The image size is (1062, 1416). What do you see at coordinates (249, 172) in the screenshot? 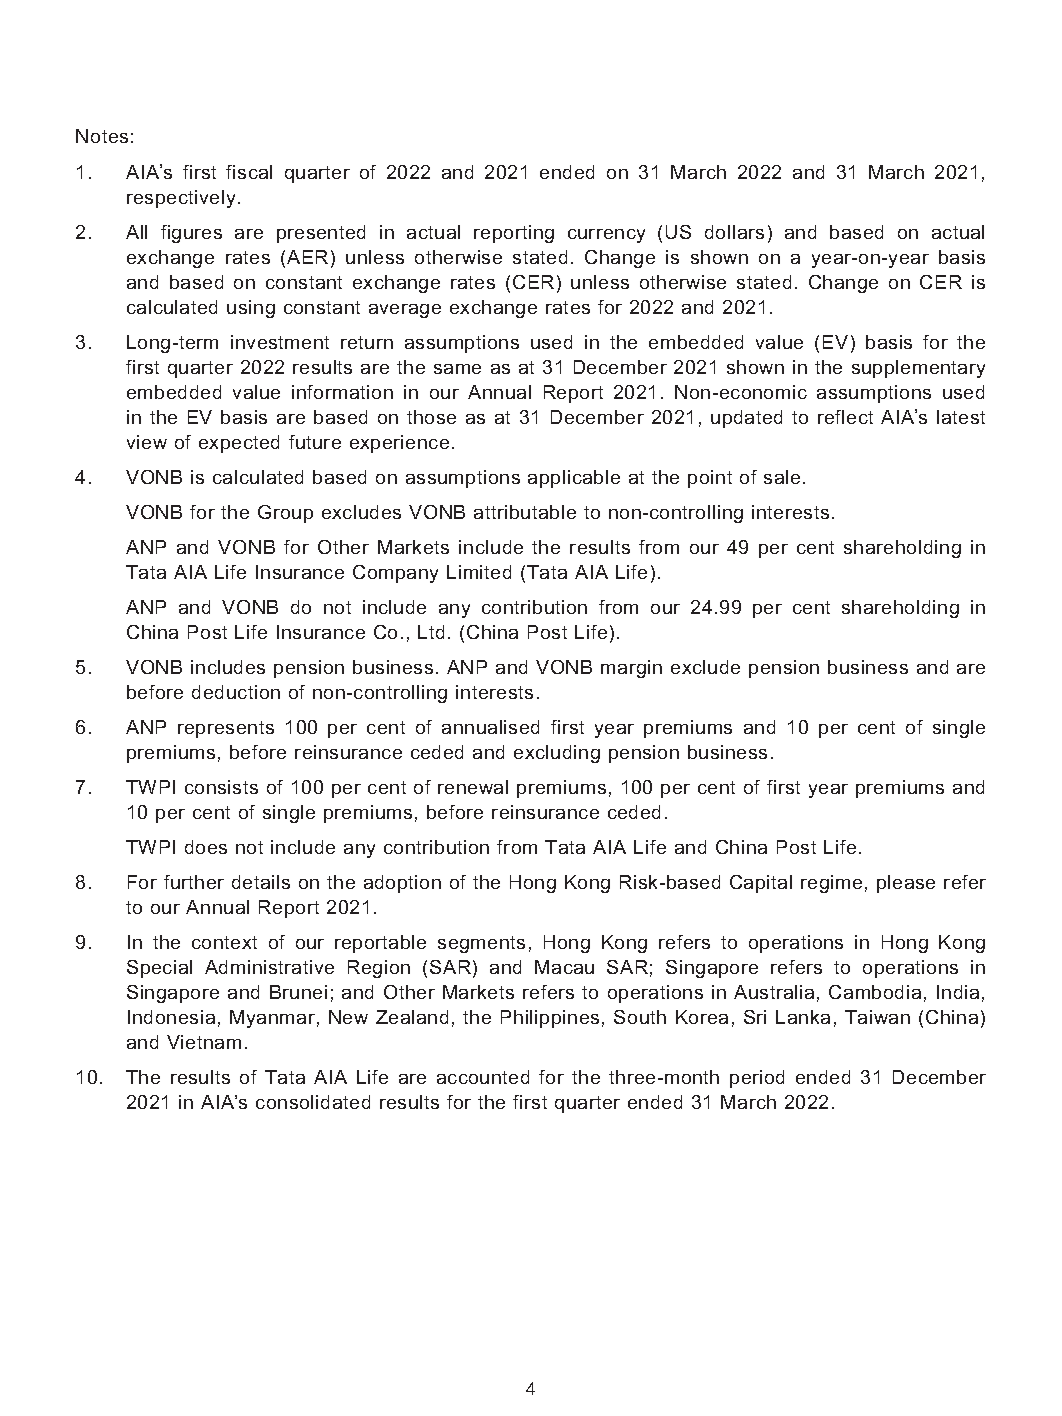
I see `fiscal` at bounding box center [249, 172].
